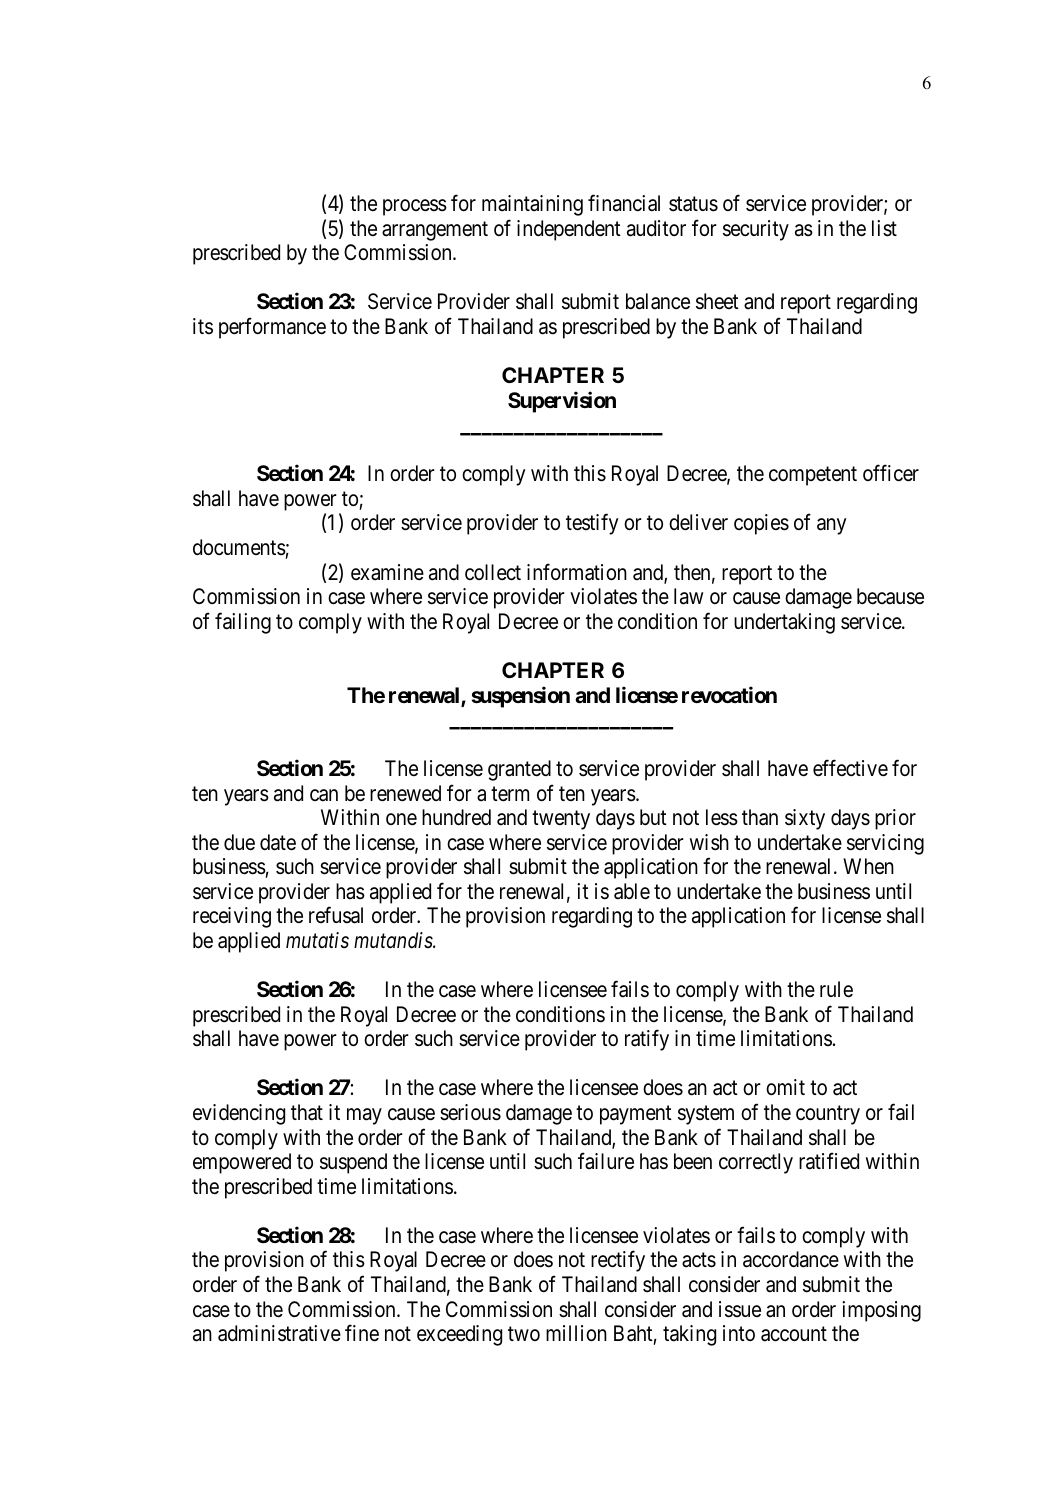 This screenshot has height=1499, width=1059. I want to click on that, so click(307, 1112).
